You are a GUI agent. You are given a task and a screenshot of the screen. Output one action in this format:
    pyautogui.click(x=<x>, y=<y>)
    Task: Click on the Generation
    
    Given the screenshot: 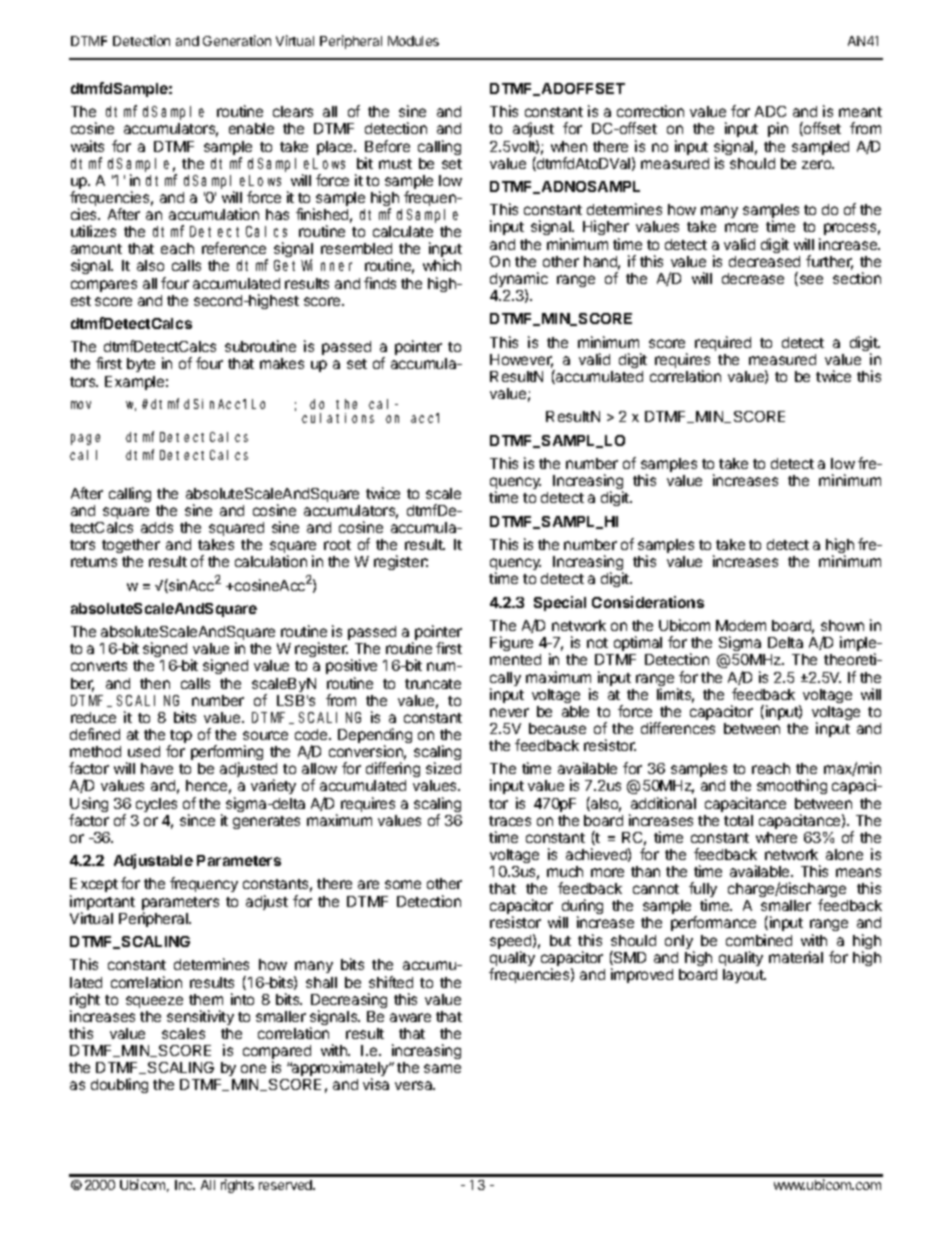 What is the action you would take?
    pyautogui.click(x=237, y=40)
